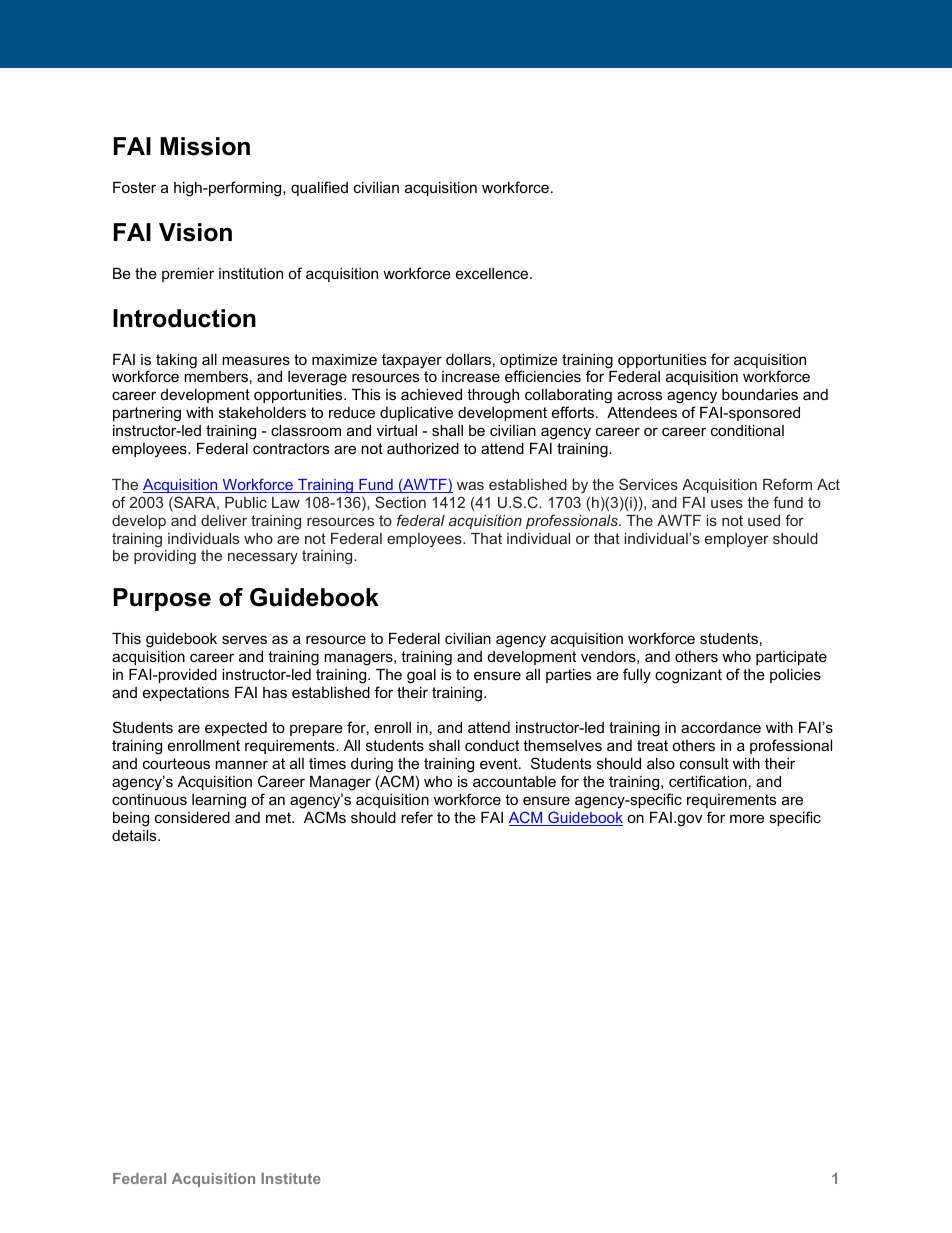 This document has width=952, height=1233. I want to click on cognizant, so click(688, 676).
